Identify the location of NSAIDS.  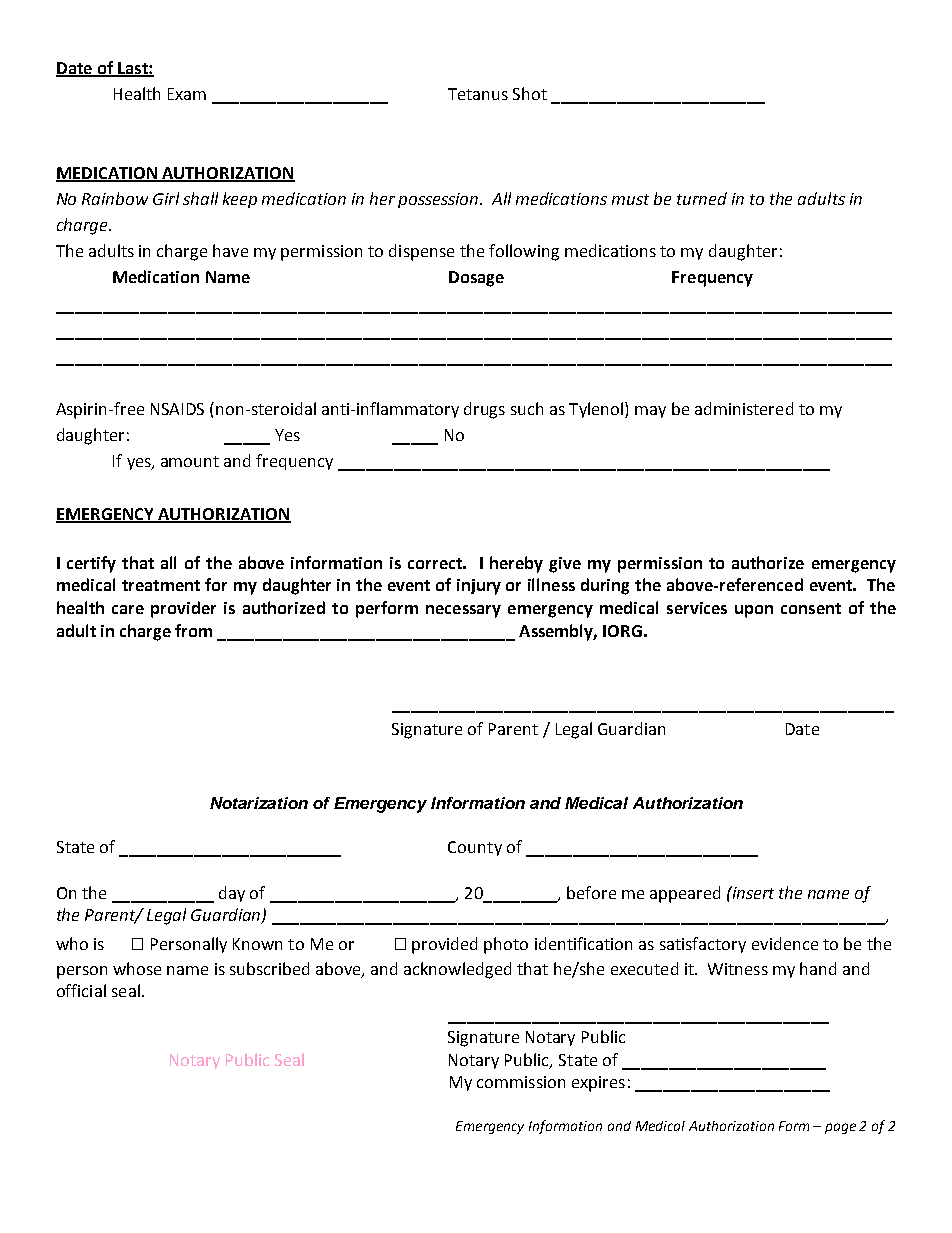
(177, 409).
